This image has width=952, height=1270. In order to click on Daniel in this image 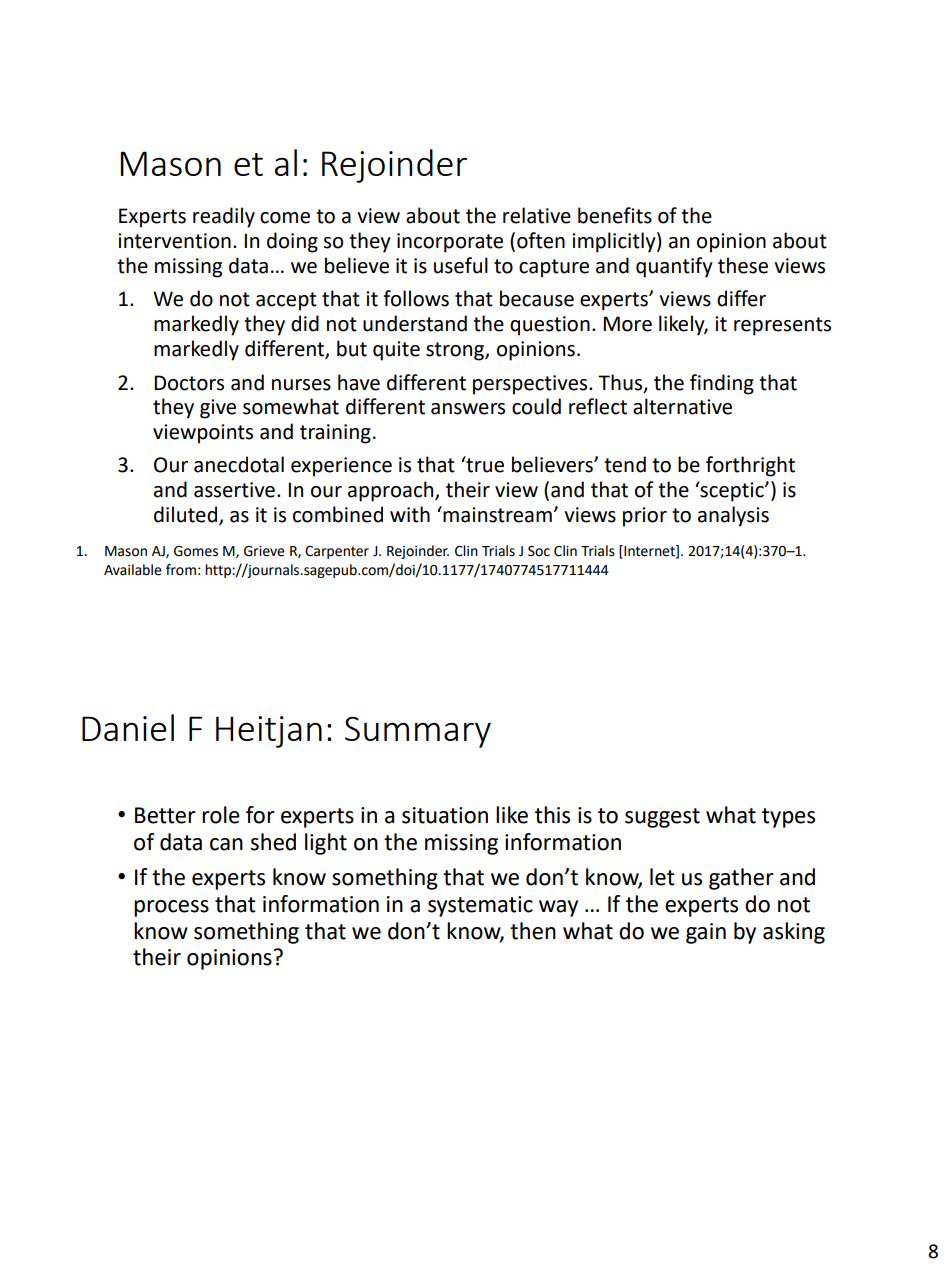, I will do `click(128, 727)`.
